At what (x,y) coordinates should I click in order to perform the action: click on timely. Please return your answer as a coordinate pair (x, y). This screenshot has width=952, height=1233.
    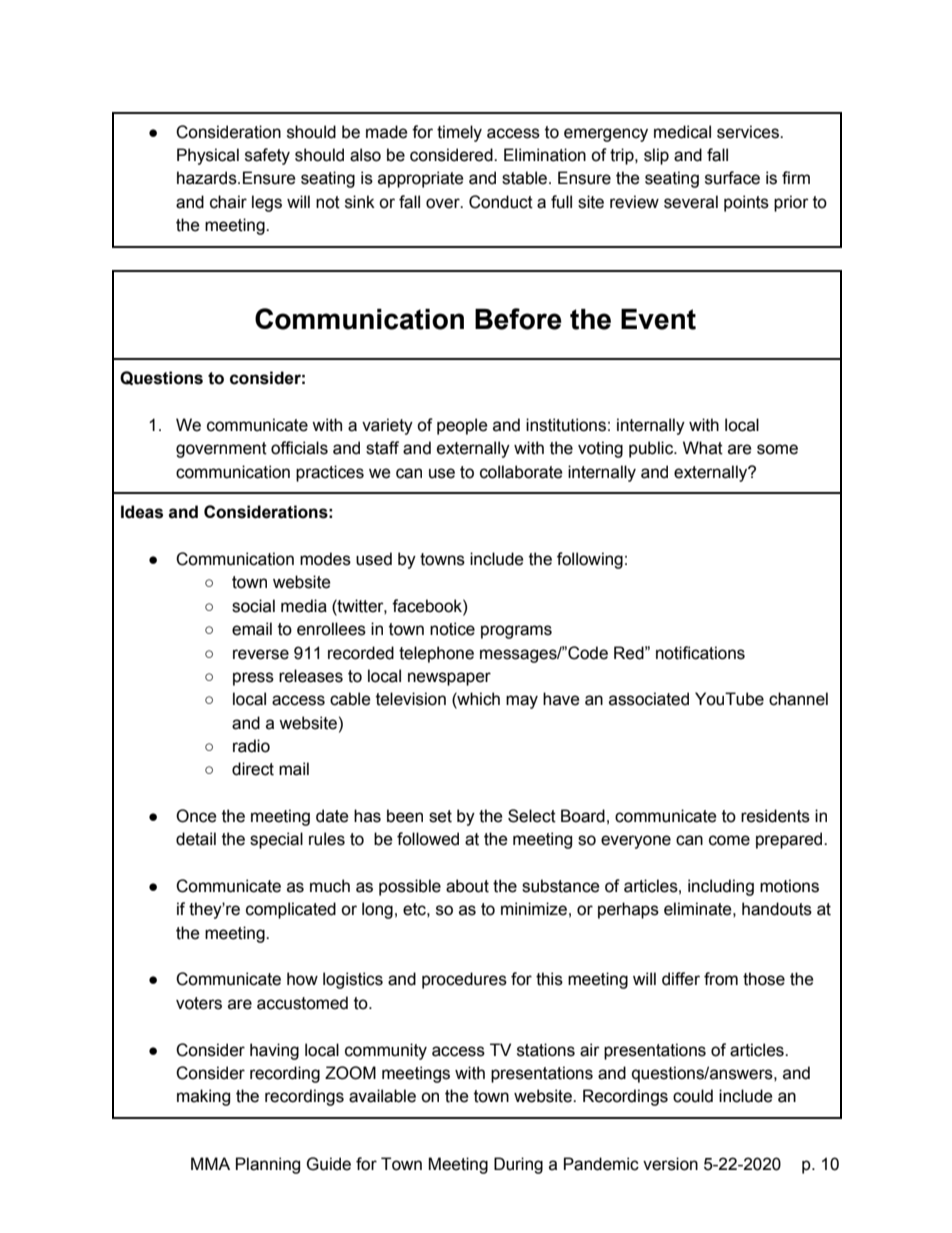
    Looking at the image, I should click on (459, 133).
